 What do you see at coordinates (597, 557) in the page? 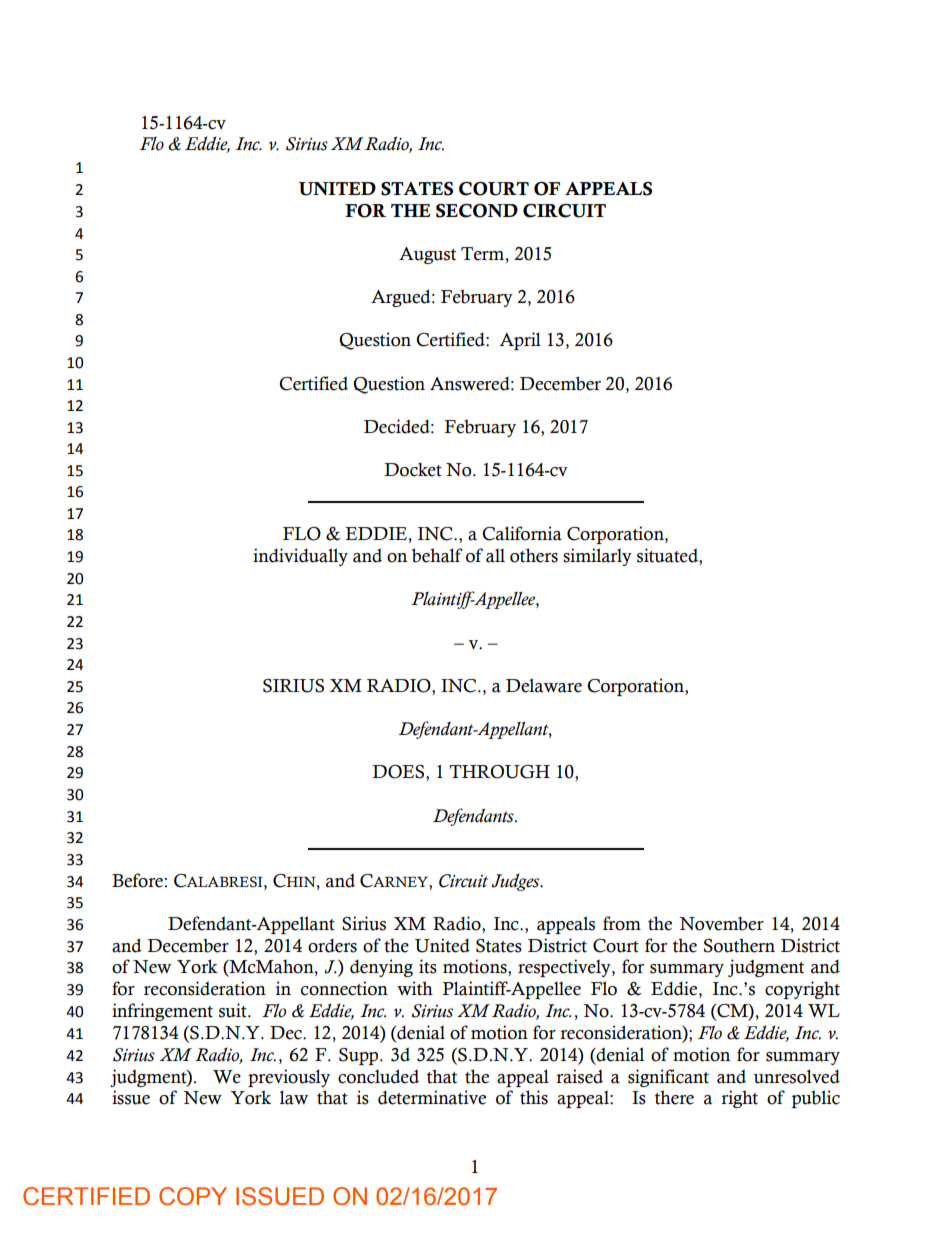
I see `similarly` at bounding box center [597, 557].
